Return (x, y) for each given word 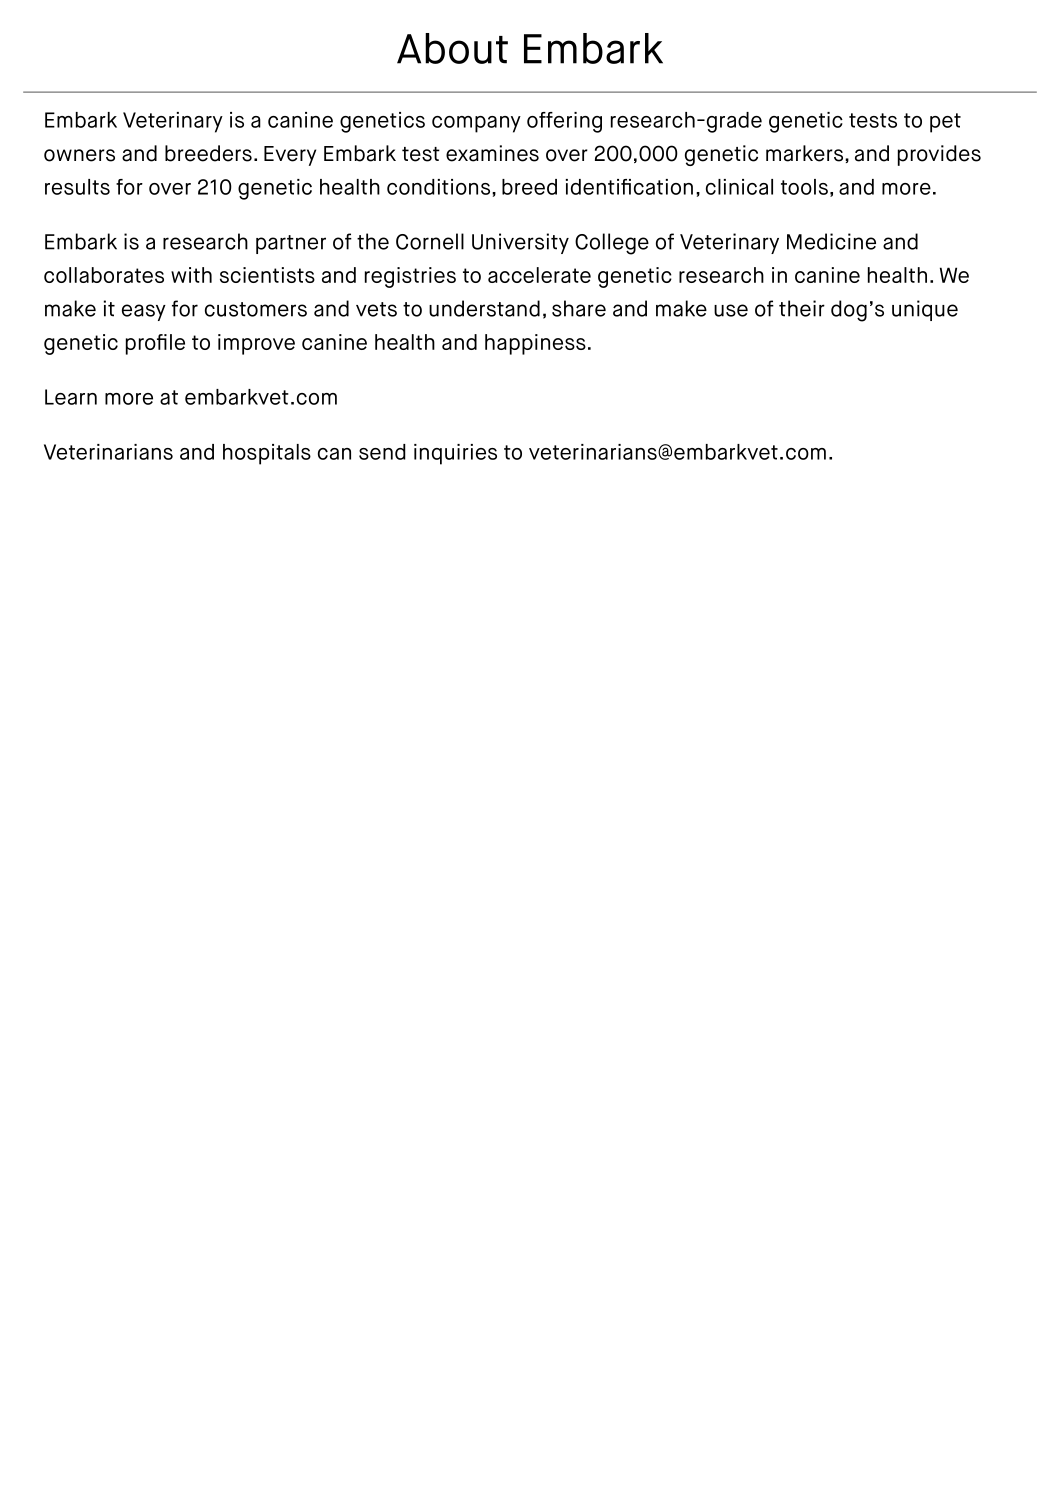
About (452, 48)
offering (564, 122)
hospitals (267, 454)
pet (945, 123)
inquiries (455, 454)
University (520, 243)
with (191, 275)
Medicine (831, 241)
